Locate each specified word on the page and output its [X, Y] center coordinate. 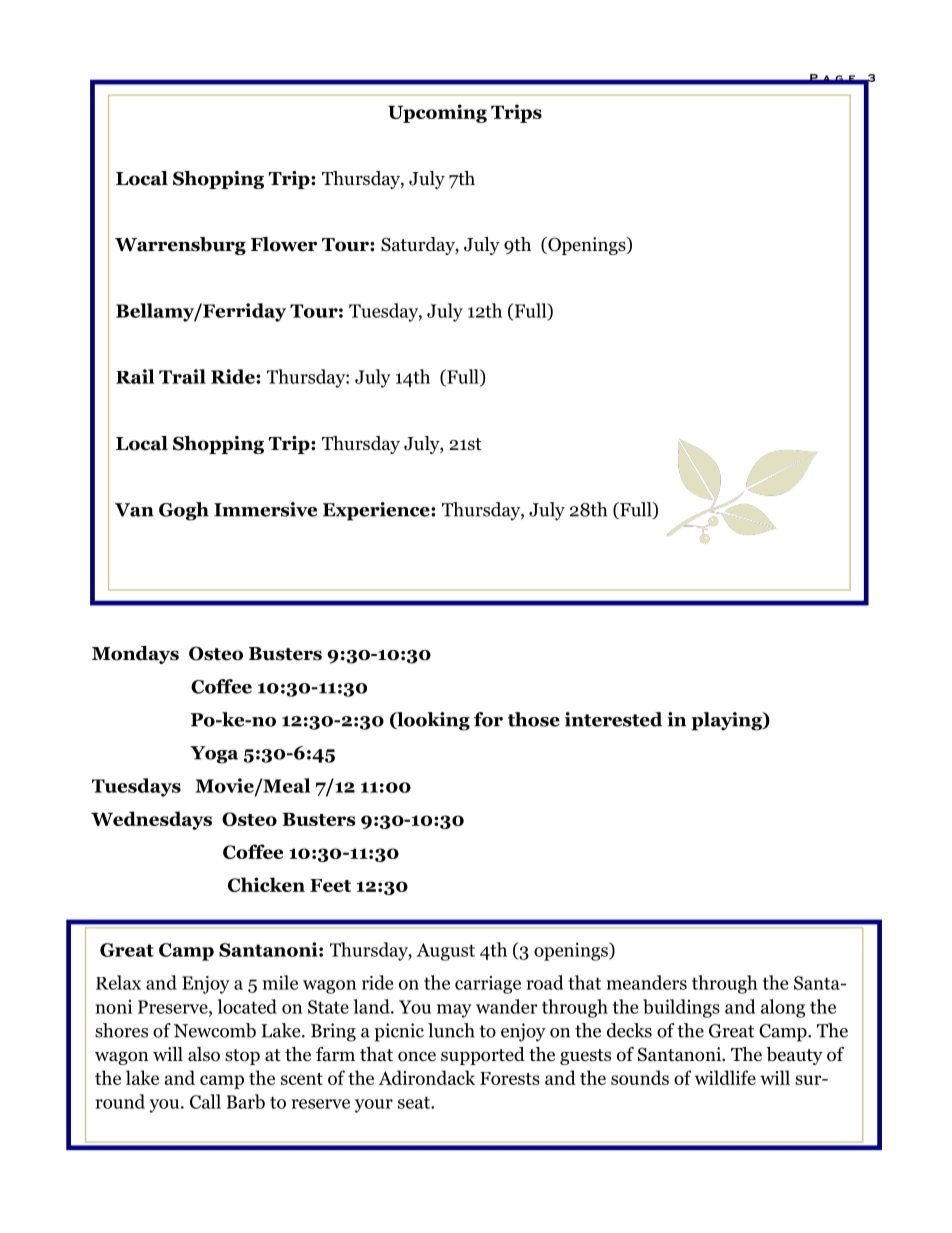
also [204, 1054]
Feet [330, 885]
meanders [646, 982]
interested [614, 719]
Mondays [135, 655]
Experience [377, 511]
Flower [284, 244]
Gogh [184, 511]
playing [727, 721]
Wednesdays [151, 820]
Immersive [265, 509]
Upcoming [437, 113]
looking [432, 721]
